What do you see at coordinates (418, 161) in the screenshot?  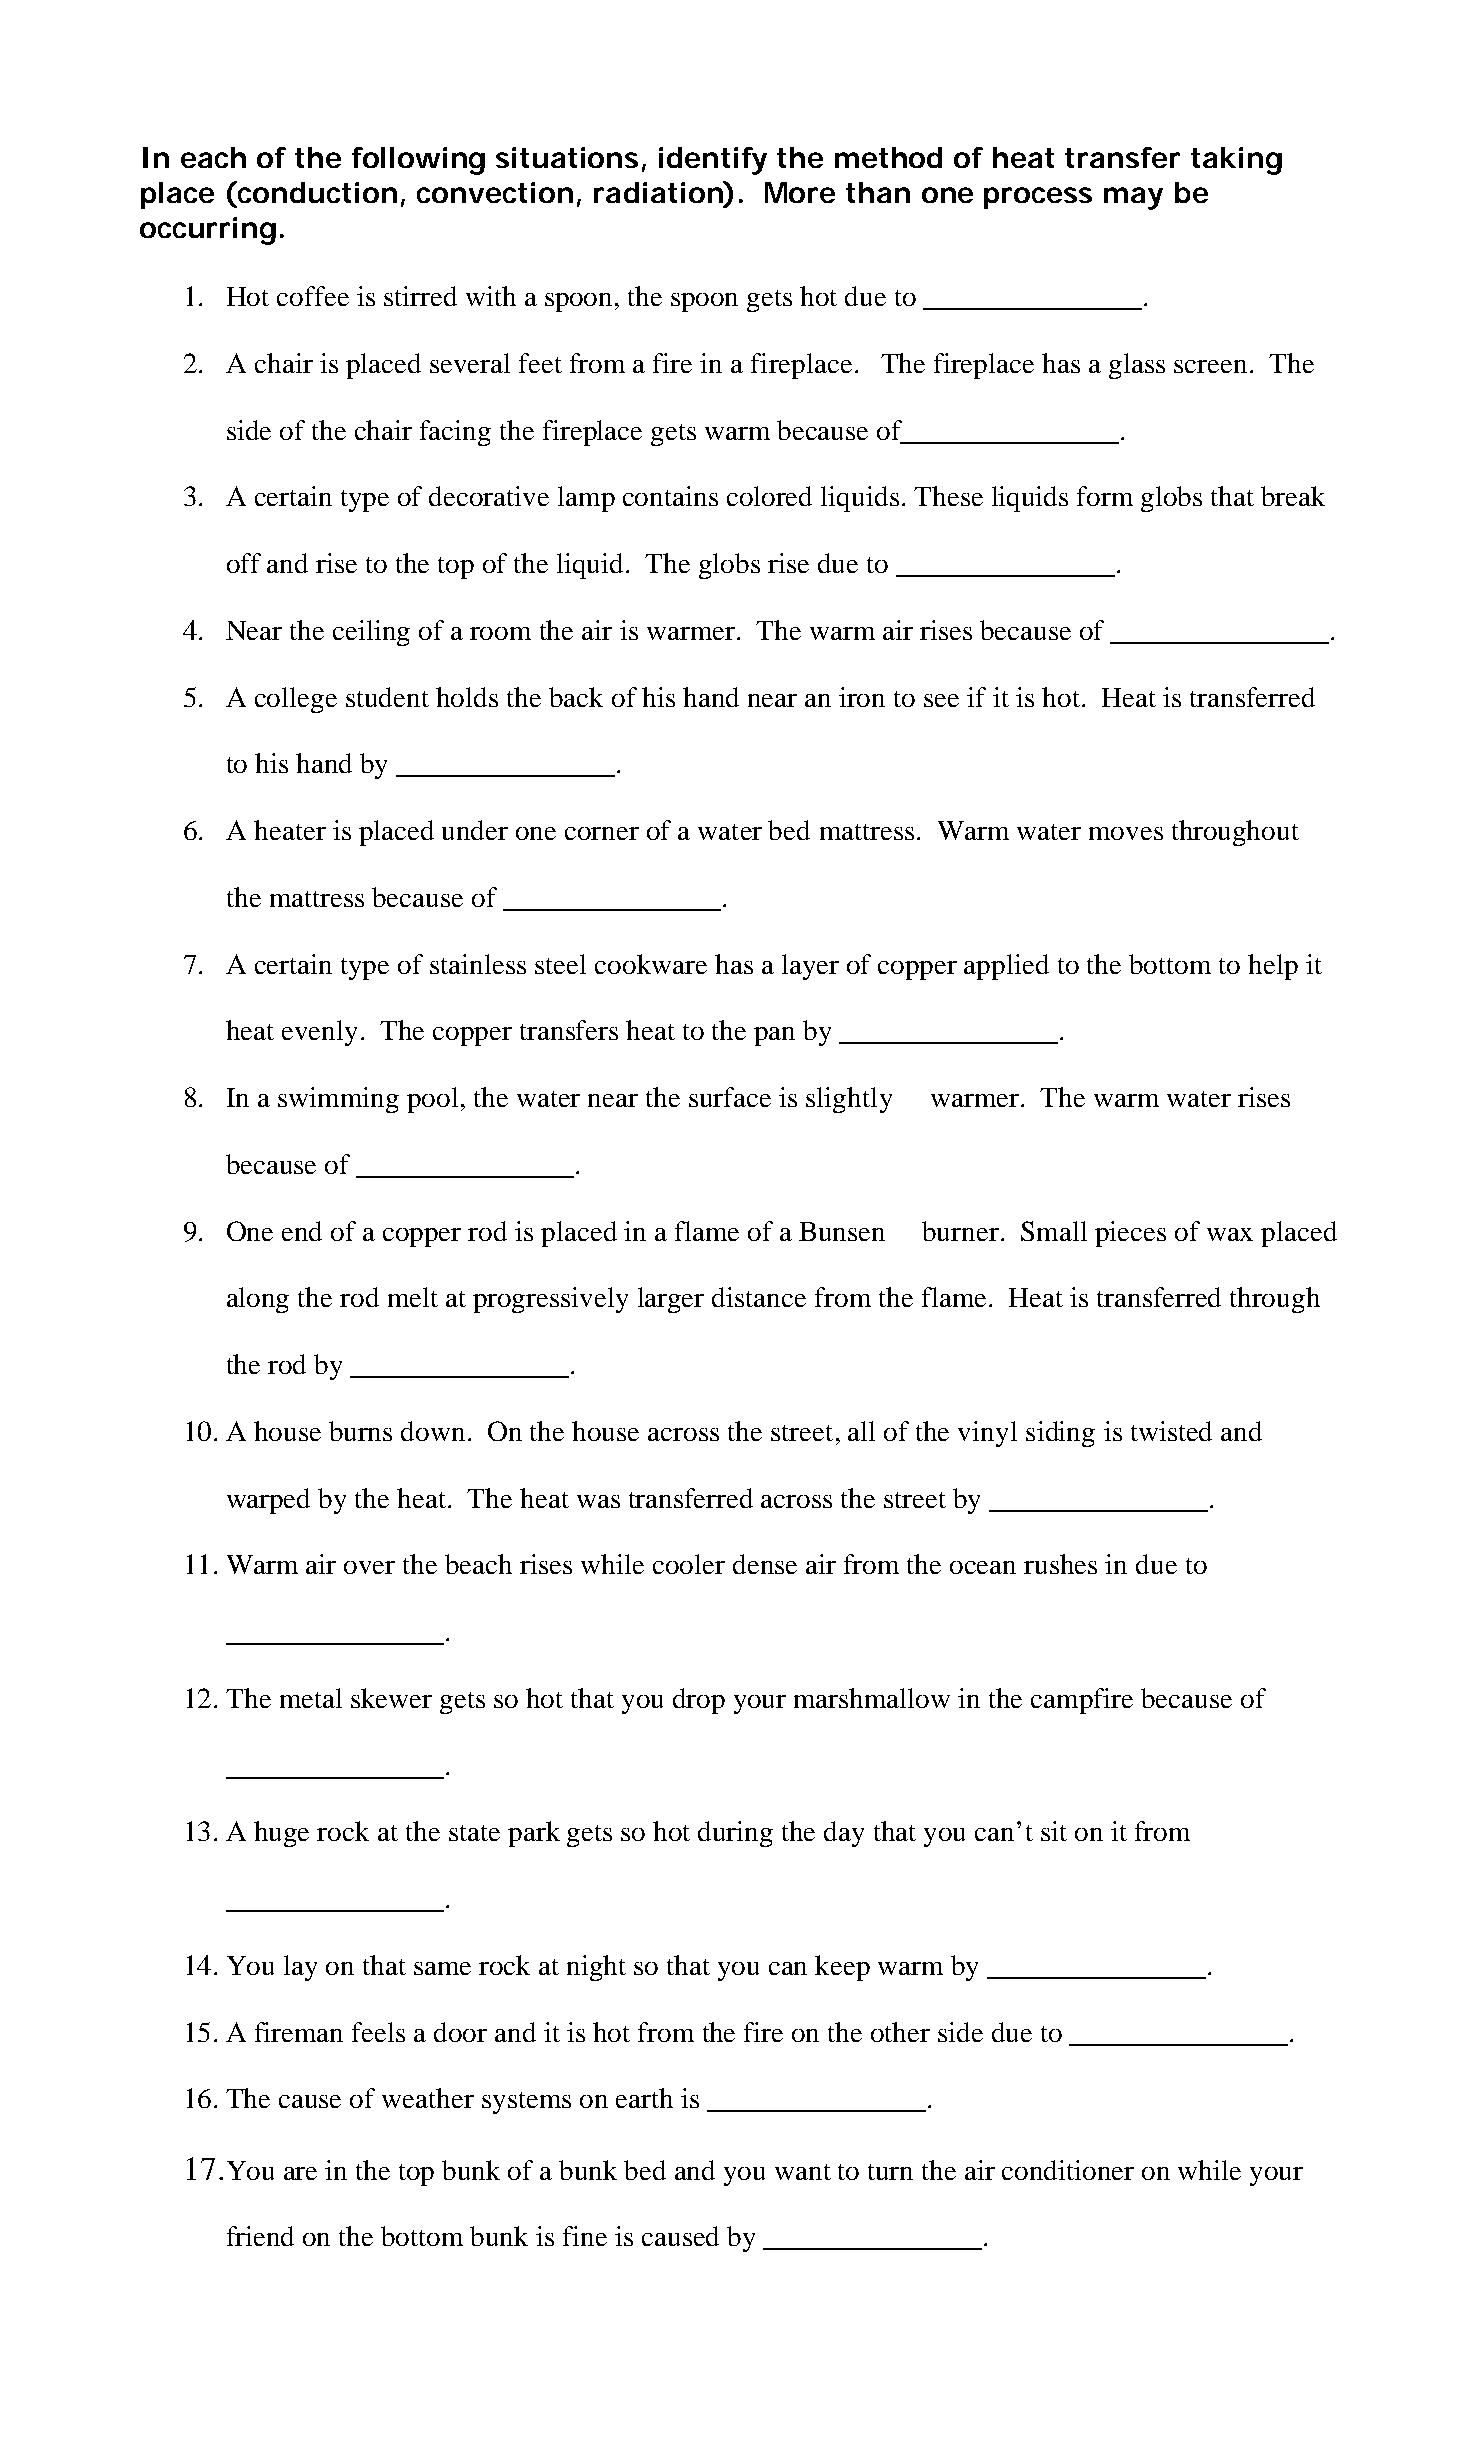 I see `following` at bounding box center [418, 161].
